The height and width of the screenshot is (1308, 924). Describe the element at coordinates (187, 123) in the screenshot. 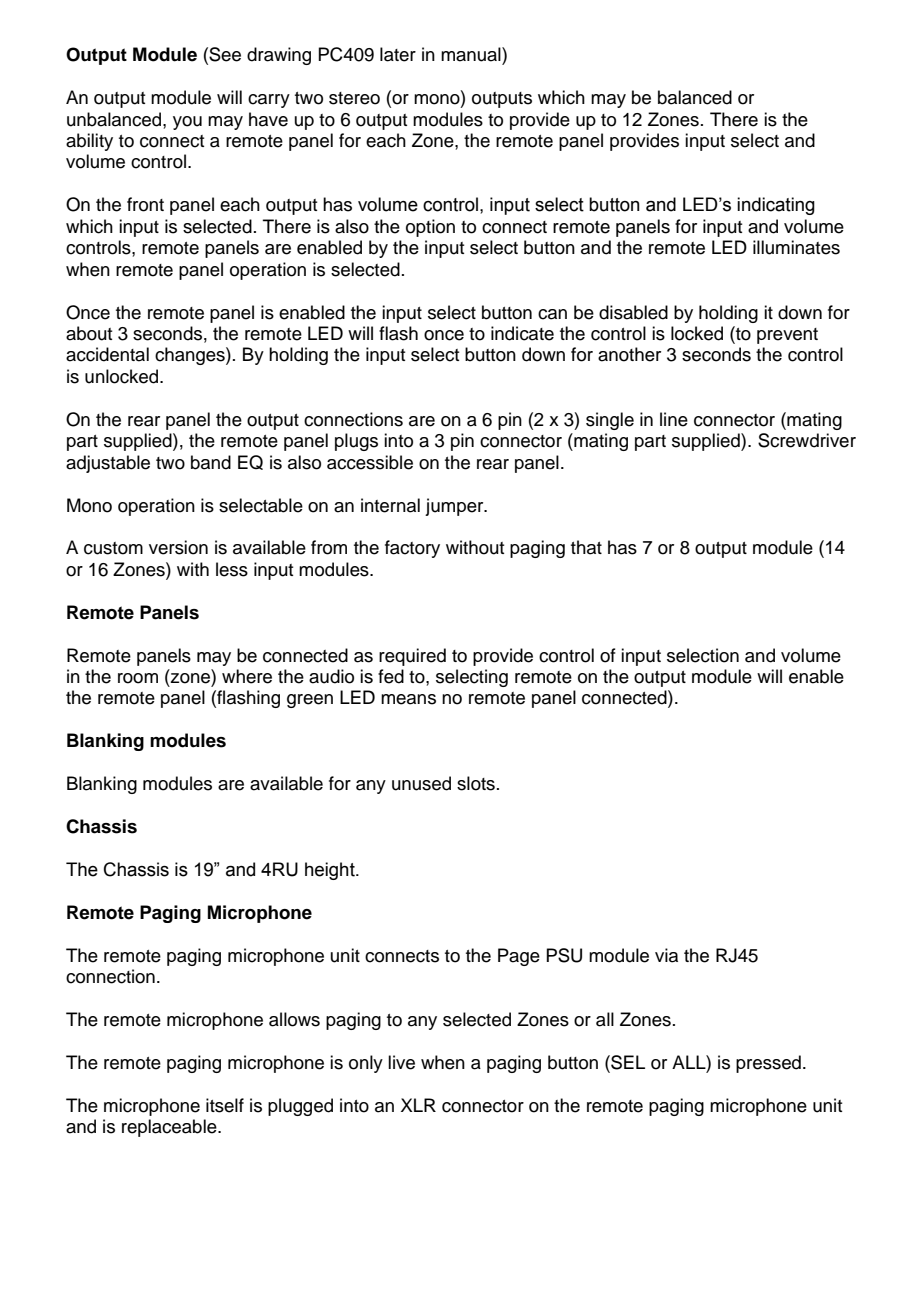

I see `you` at that location.
